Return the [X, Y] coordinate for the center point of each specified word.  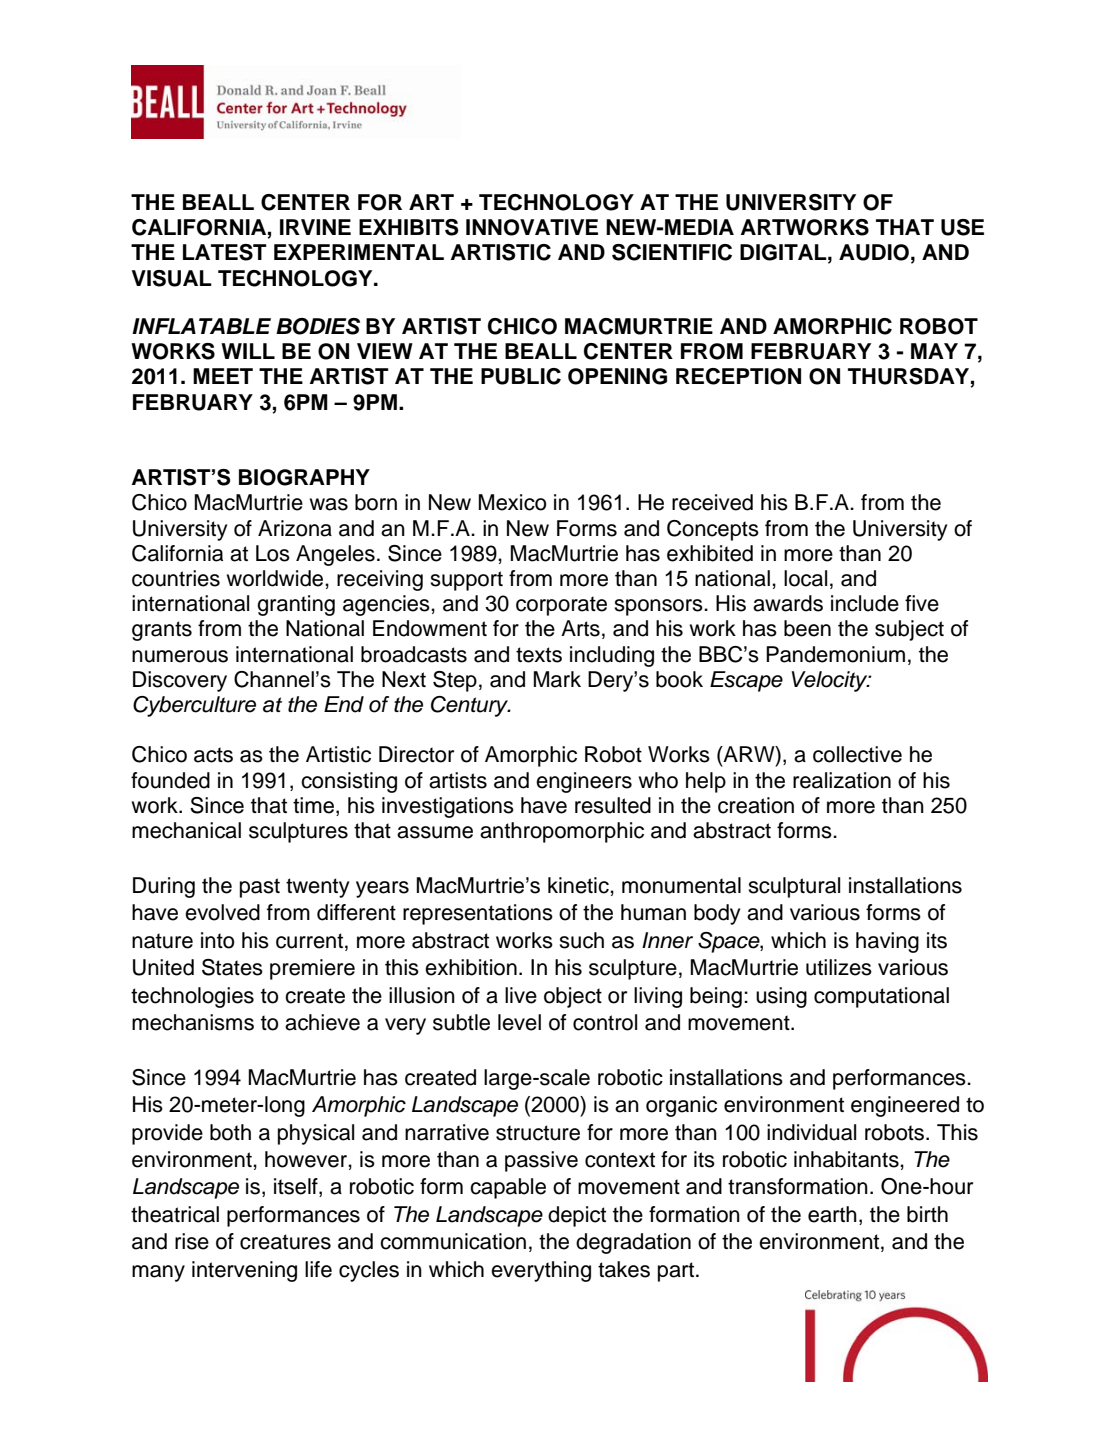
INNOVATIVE [532, 227]
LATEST [225, 252]
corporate [561, 606]
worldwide [276, 578]
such [581, 940]
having [887, 942]
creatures [285, 1242]
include [865, 603]
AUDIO [874, 252]
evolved [222, 912]
